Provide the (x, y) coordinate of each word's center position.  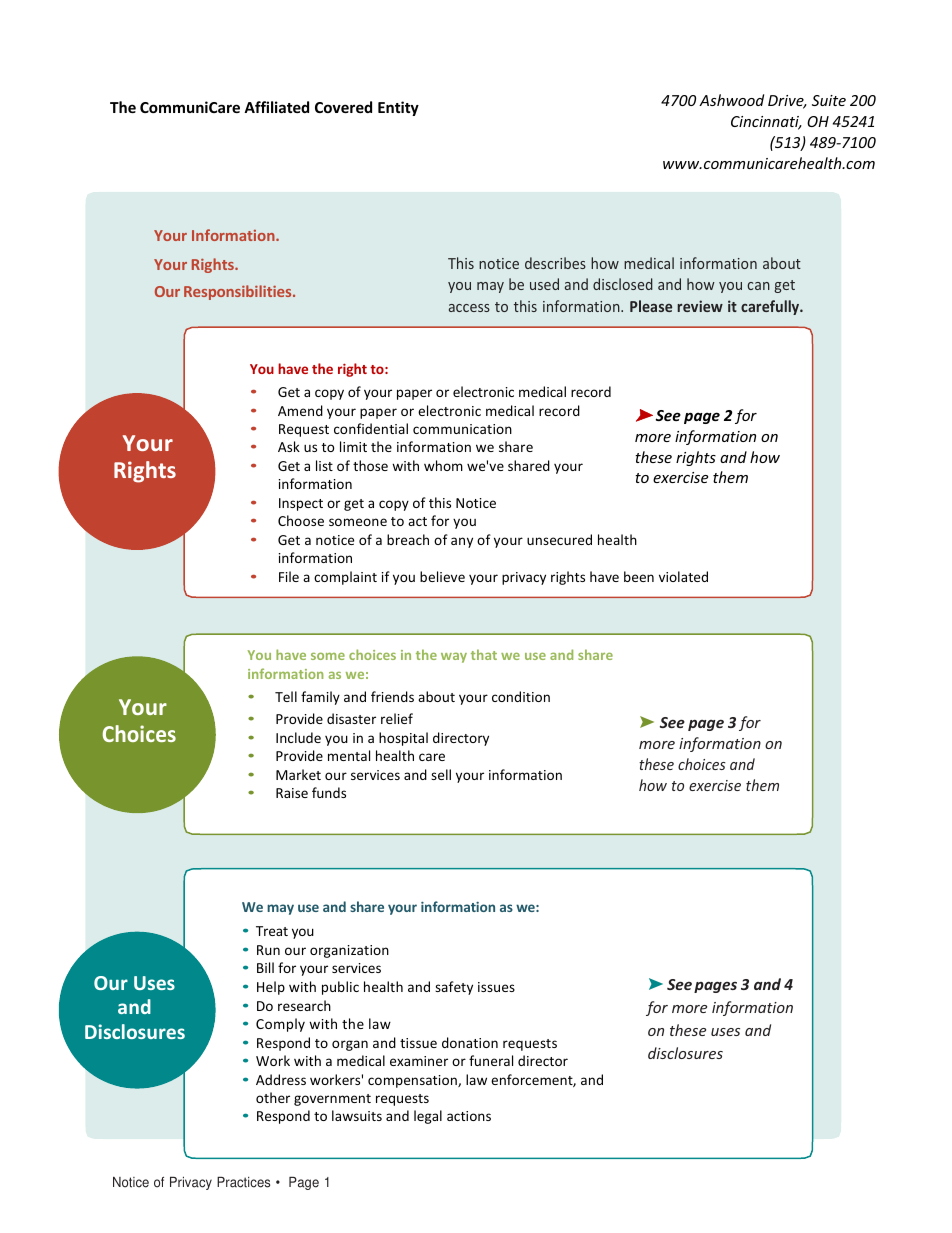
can (758, 286)
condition (521, 696)
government (332, 1100)
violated (683, 576)
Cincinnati (766, 123)
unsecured (559, 539)
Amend (300, 410)
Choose (301, 520)
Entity (398, 108)
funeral (491, 1060)
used (544, 284)
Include (298, 737)
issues (496, 987)
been (639, 576)
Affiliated (276, 107)
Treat (272, 931)
